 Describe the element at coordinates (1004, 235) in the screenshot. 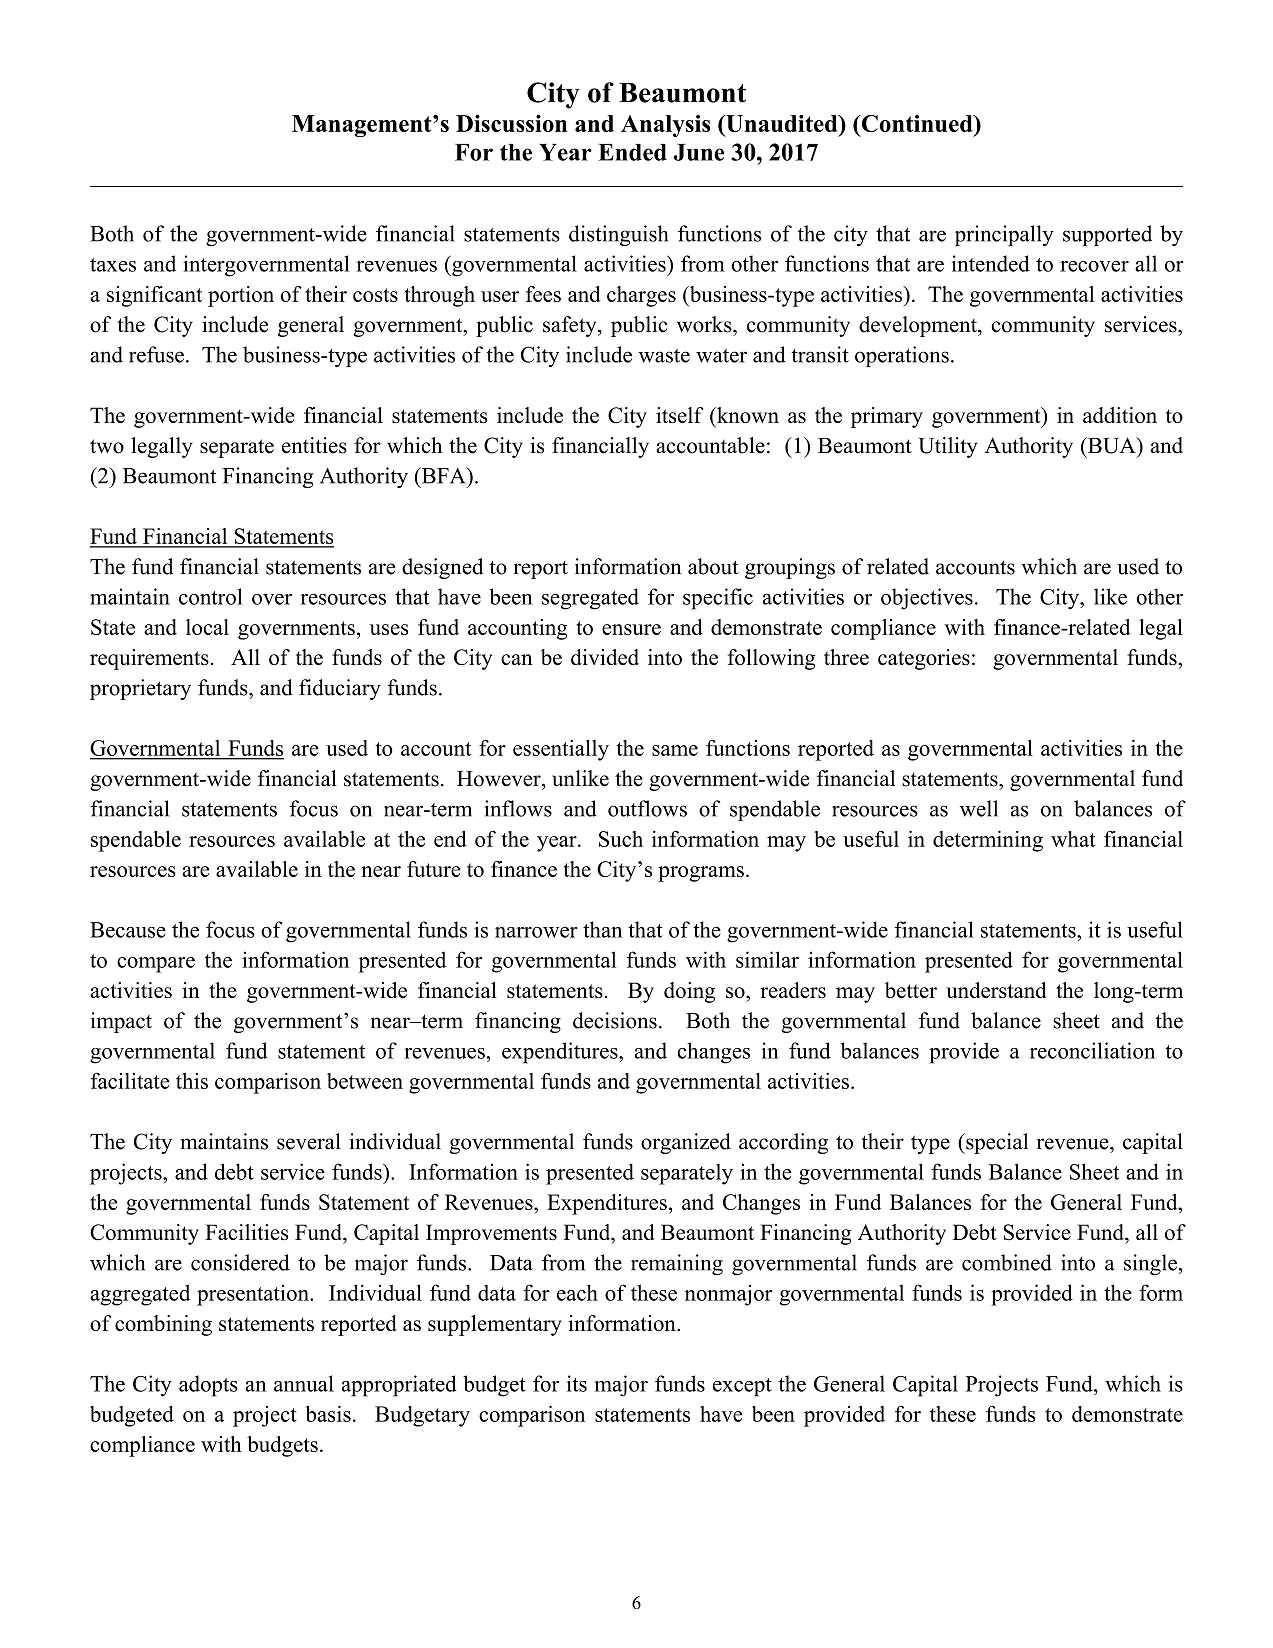

I see `principally` at that location.
